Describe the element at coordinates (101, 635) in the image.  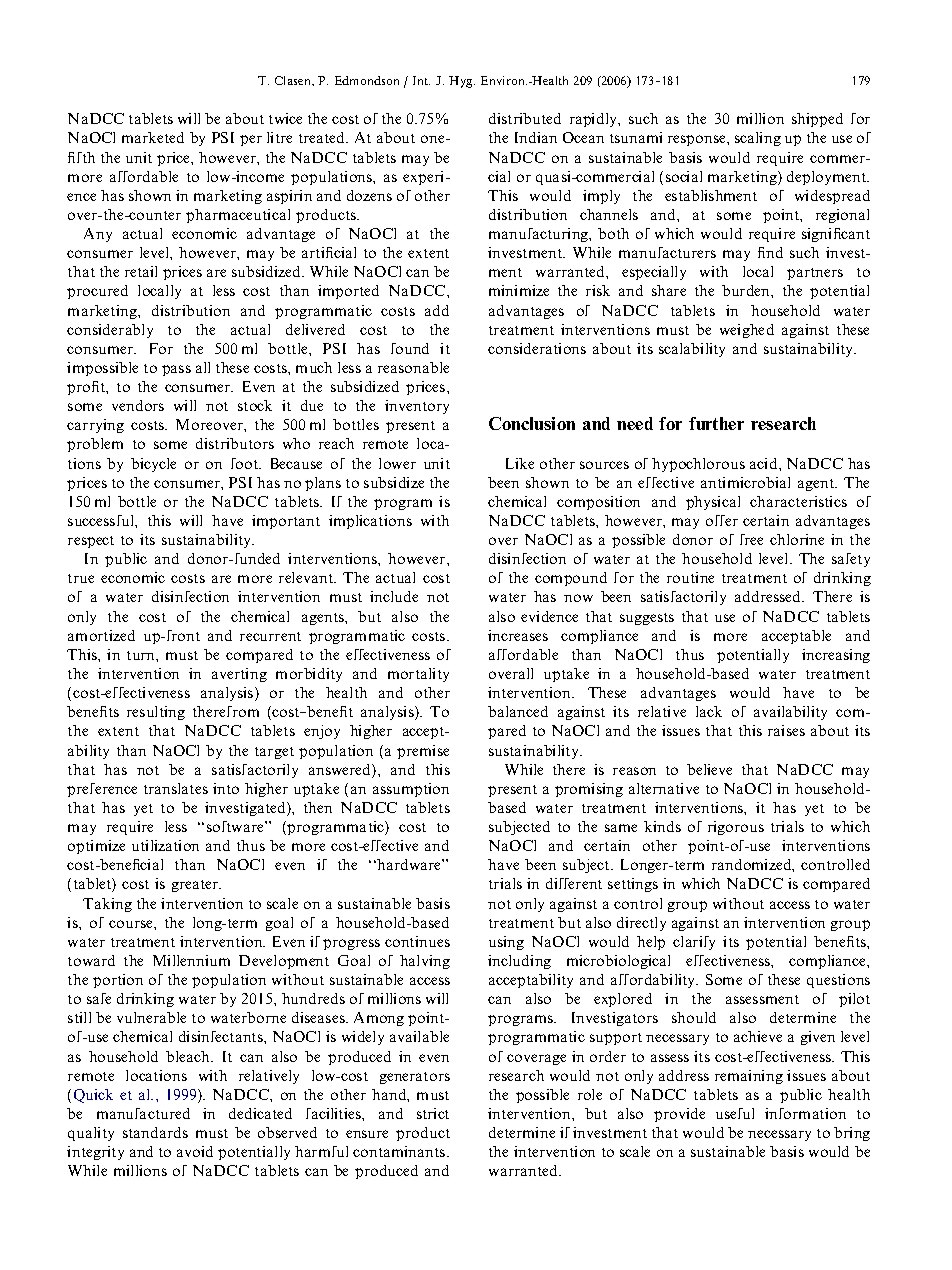
I see `amortized` at that location.
